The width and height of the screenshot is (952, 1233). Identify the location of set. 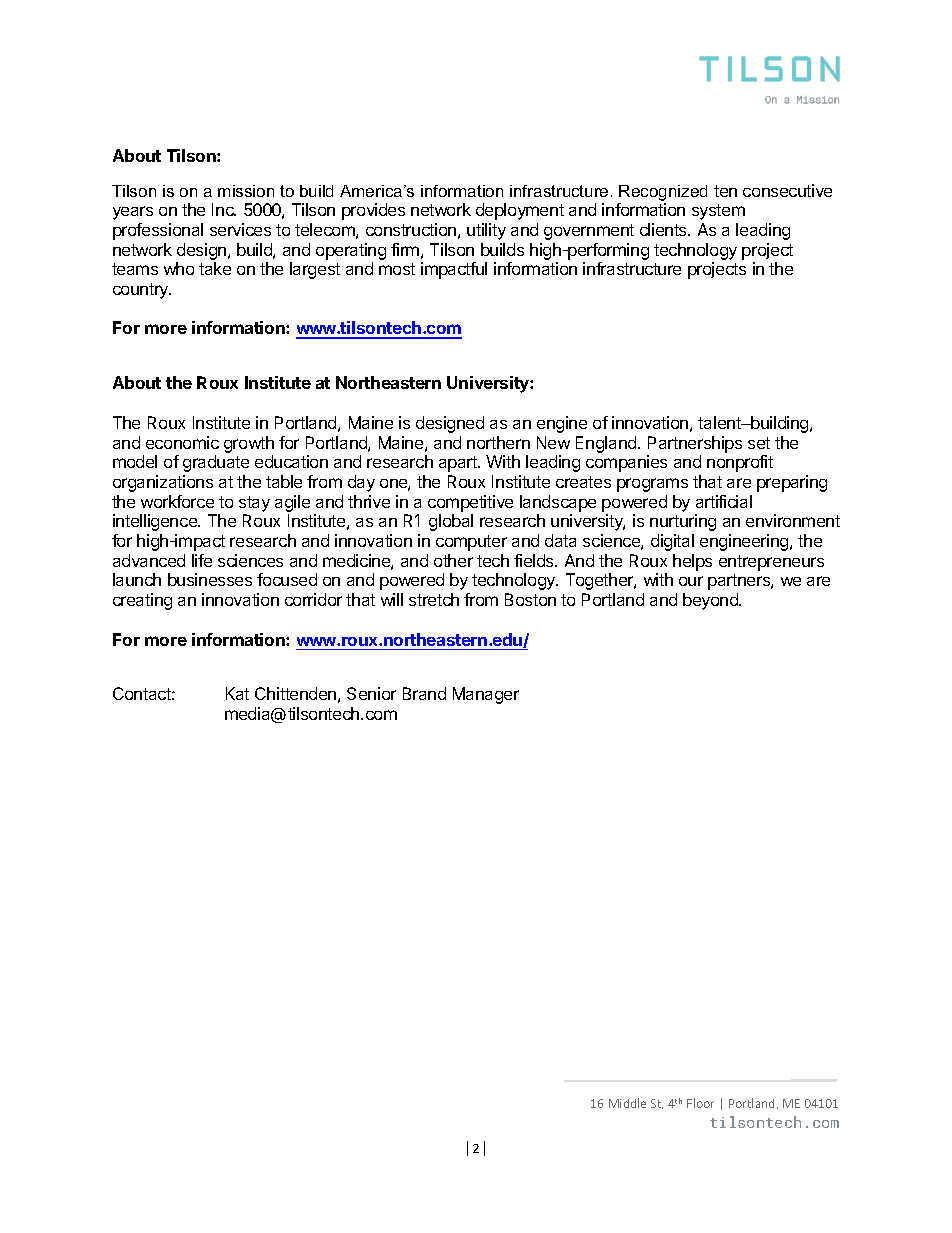
(759, 443).
